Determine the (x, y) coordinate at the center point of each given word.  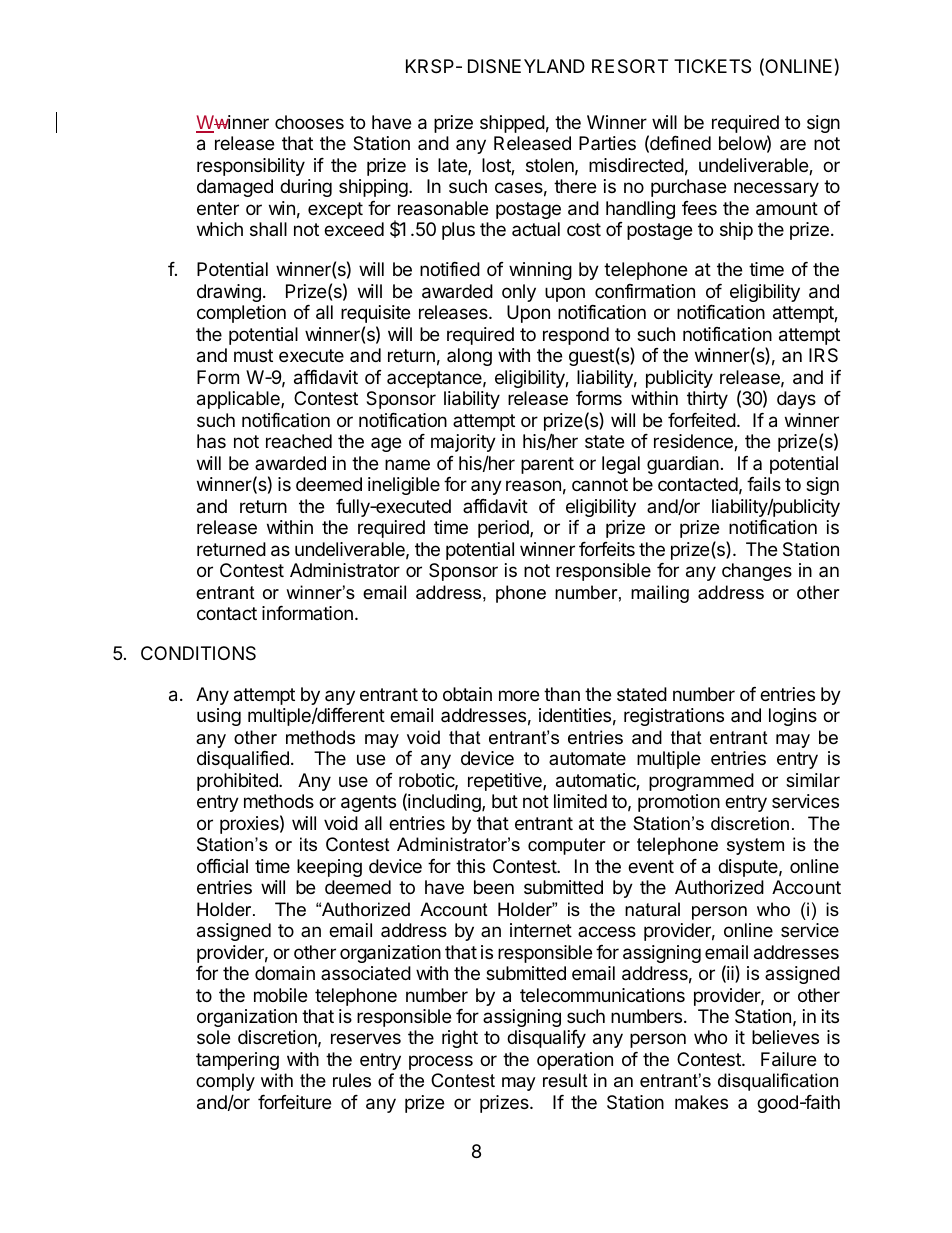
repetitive (506, 782)
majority (463, 443)
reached (299, 441)
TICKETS (712, 66)
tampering (237, 1061)
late (453, 166)
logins (793, 717)
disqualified (243, 760)
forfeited (702, 420)
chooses (309, 122)
